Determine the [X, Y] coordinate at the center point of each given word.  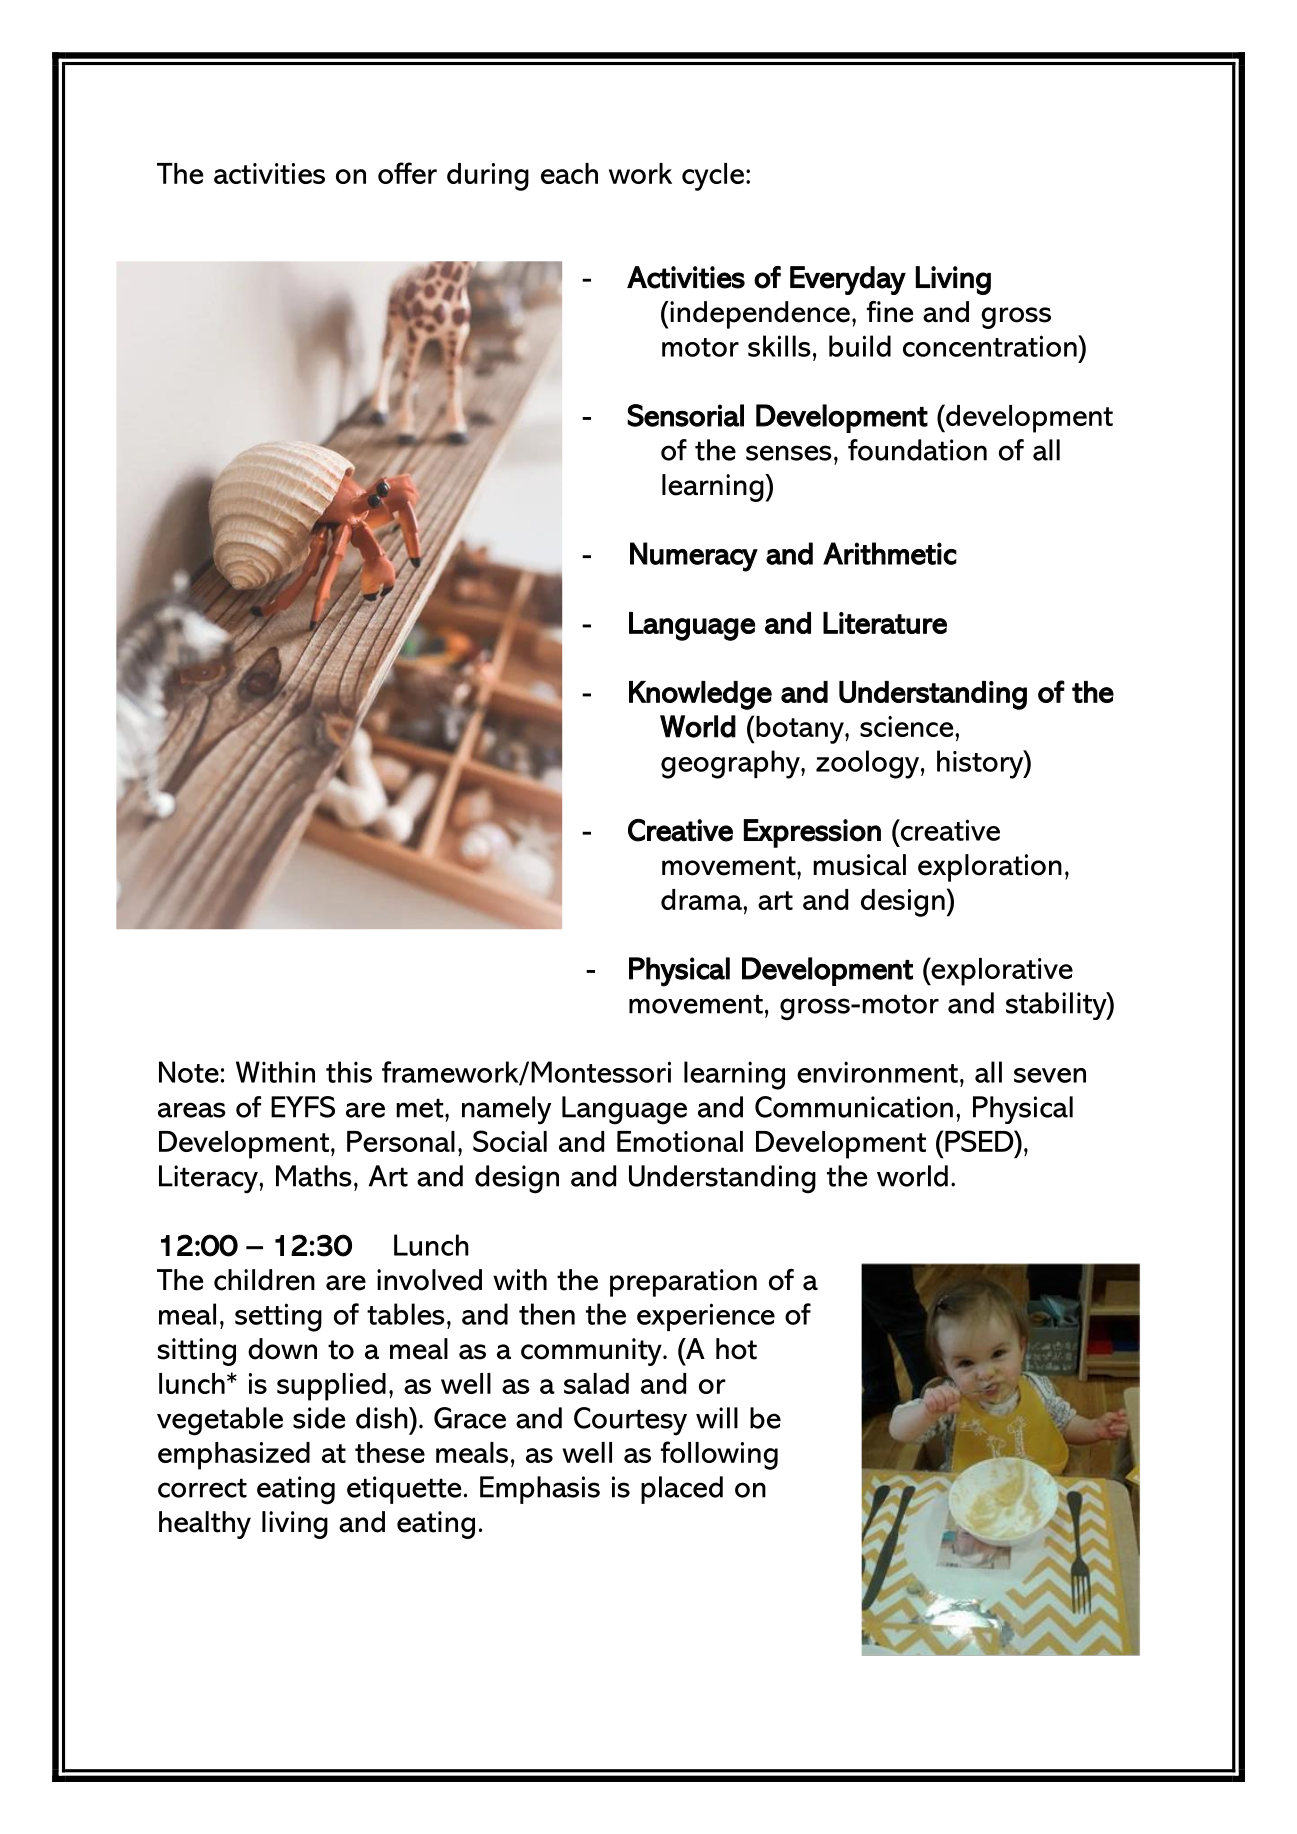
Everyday [848, 280]
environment [877, 1072]
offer [407, 173]
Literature [885, 623]
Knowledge [700, 695]
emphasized [234, 1456]
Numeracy [694, 557]
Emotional [680, 1141]
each [569, 173]
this [349, 1072]
